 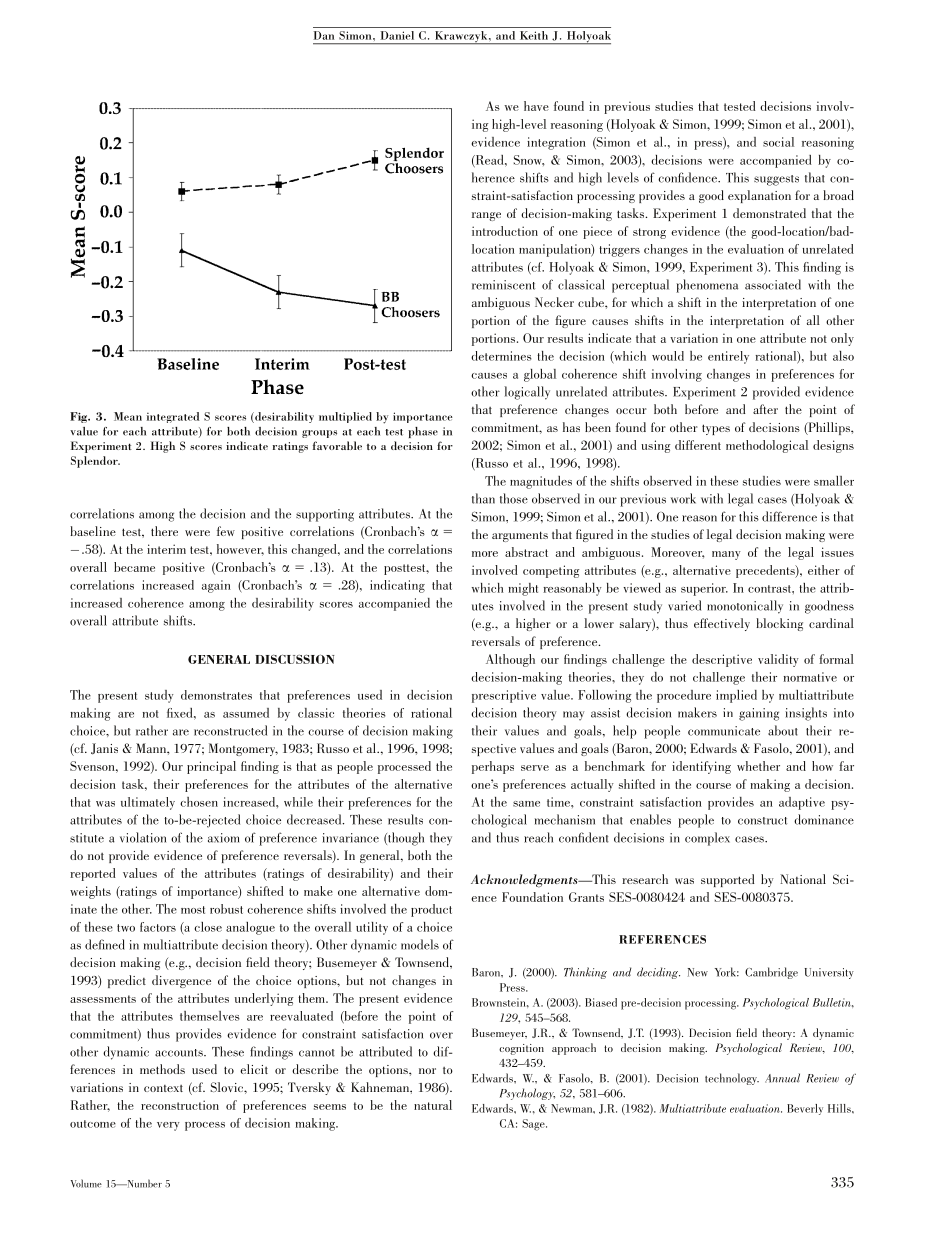 I want to click on there, so click(x=164, y=531).
